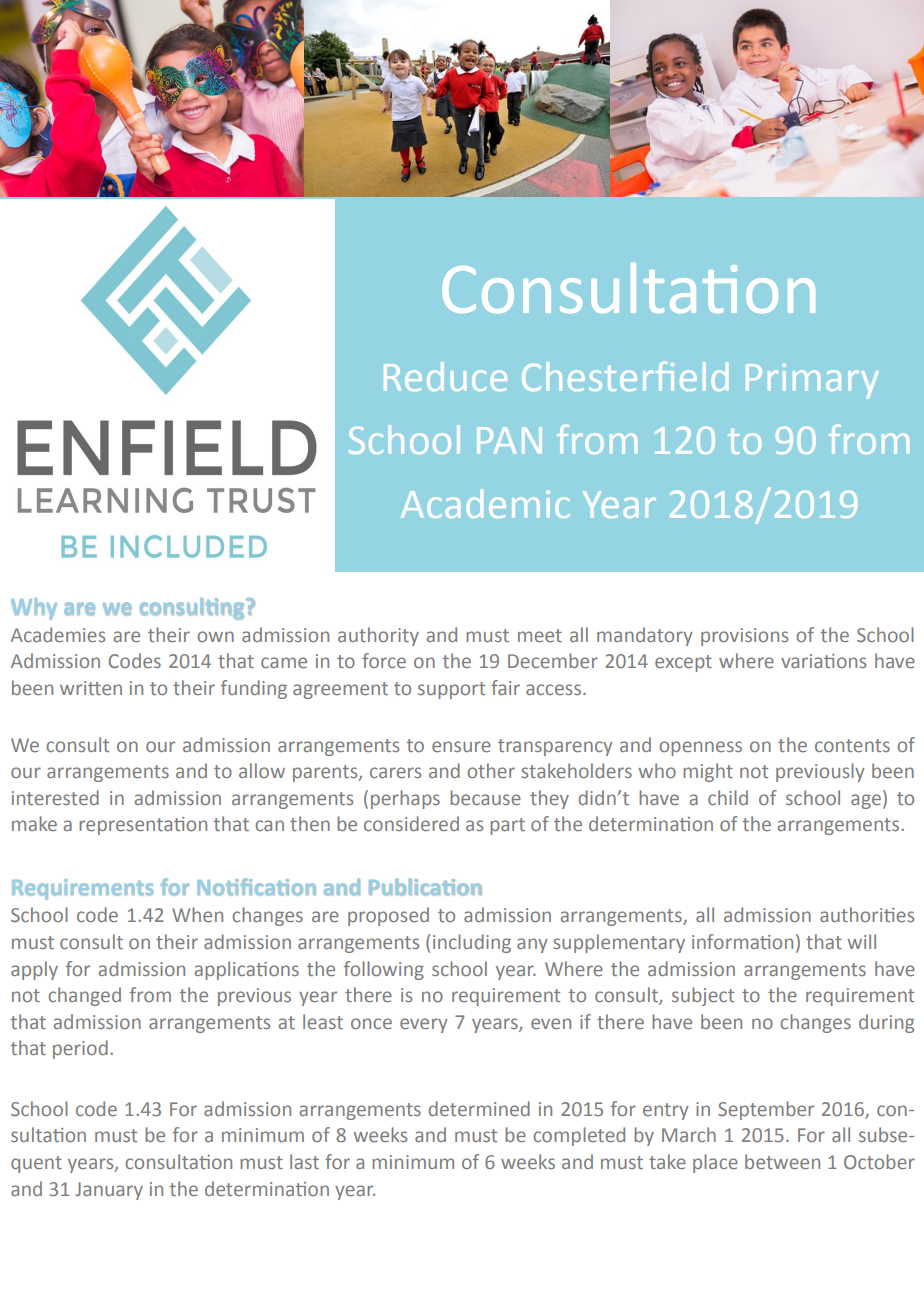  Describe the element at coordinates (509, 440) in the screenshot. I see `PAN` at that location.
